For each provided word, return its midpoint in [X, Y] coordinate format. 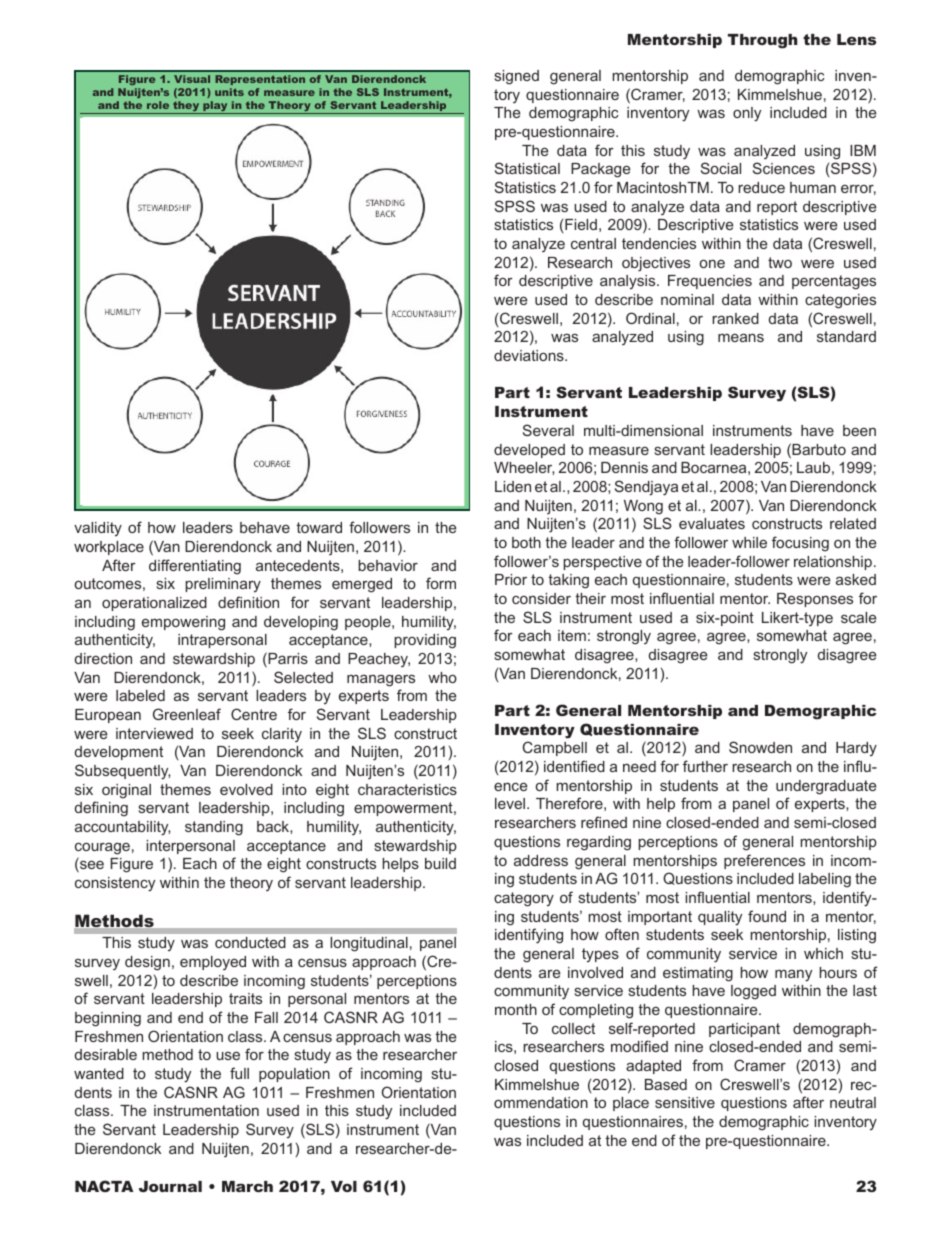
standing [214, 828]
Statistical [527, 168]
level [511, 803]
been [859, 430]
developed [529, 451]
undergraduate [826, 787]
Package [600, 170]
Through [763, 41]
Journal [170, 1186]
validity [98, 529]
